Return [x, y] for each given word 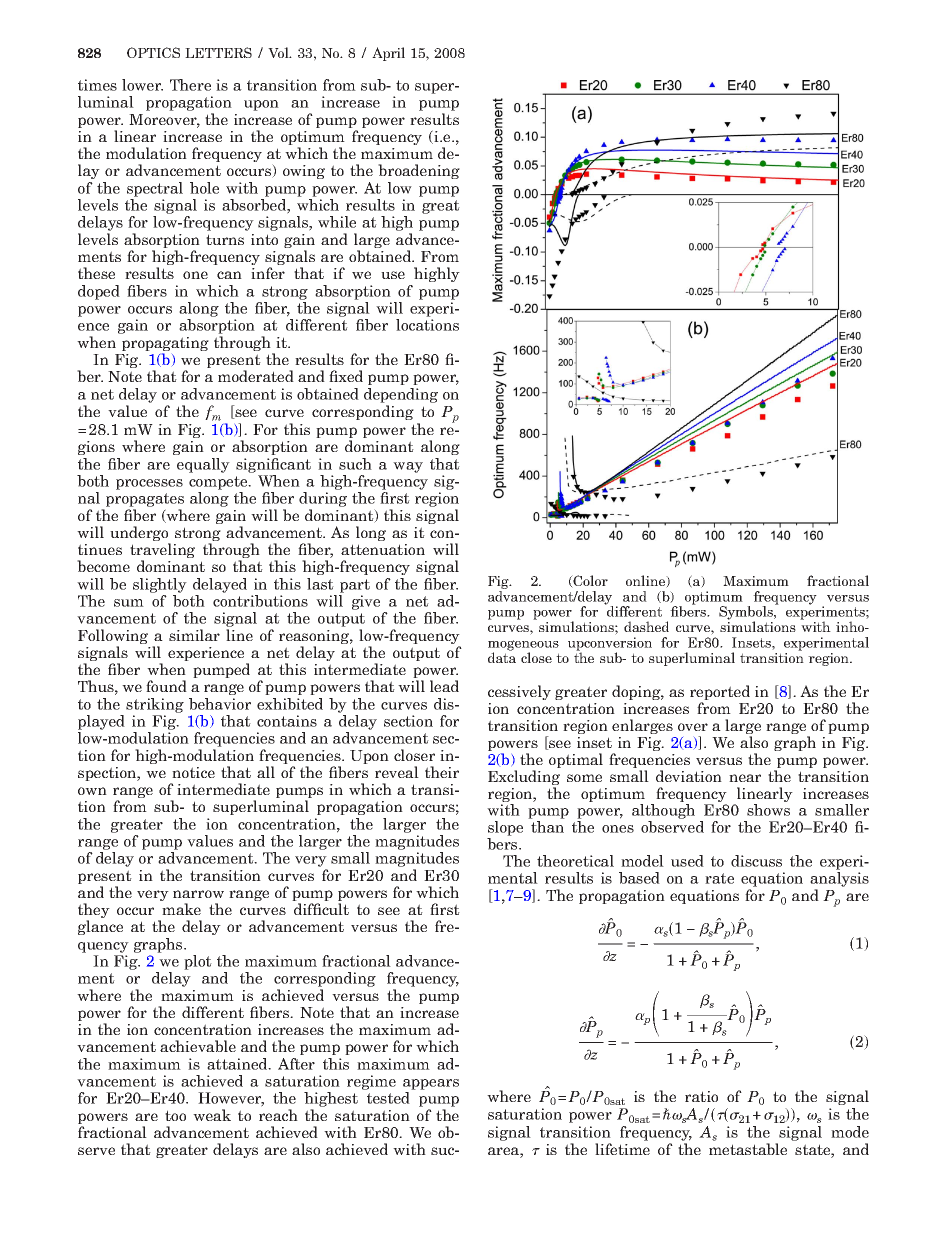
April [388, 54]
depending [401, 395]
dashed [646, 626]
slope [505, 830]
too [175, 1115]
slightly [160, 585]
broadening [419, 171]
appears [431, 1084]
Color [590, 581]
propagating [165, 345]
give [366, 602]
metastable [748, 1149]
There [190, 85]
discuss [756, 861]
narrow [198, 894]
